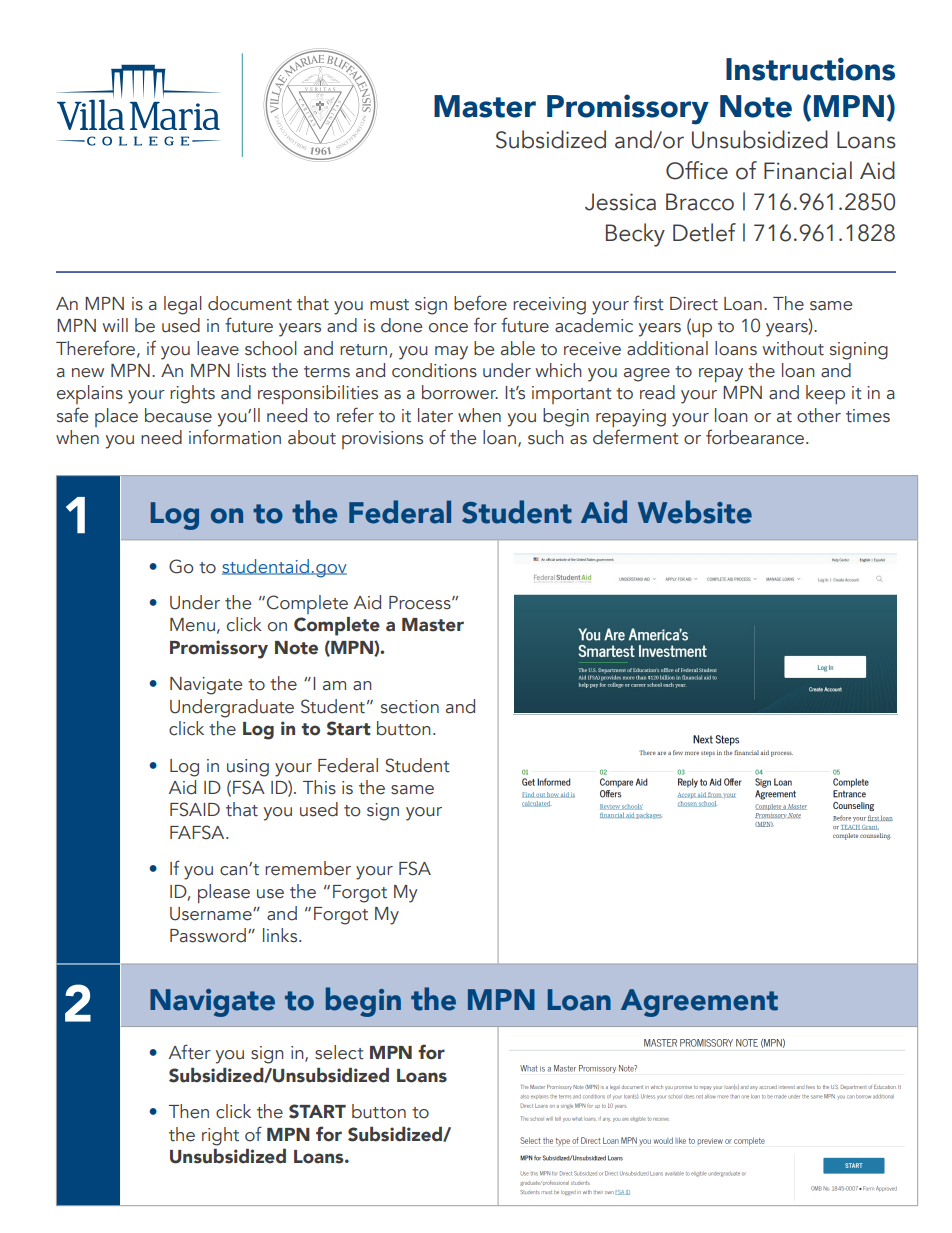 The width and height of the page is (952, 1233). I want to click on select, so click(339, 1052).
